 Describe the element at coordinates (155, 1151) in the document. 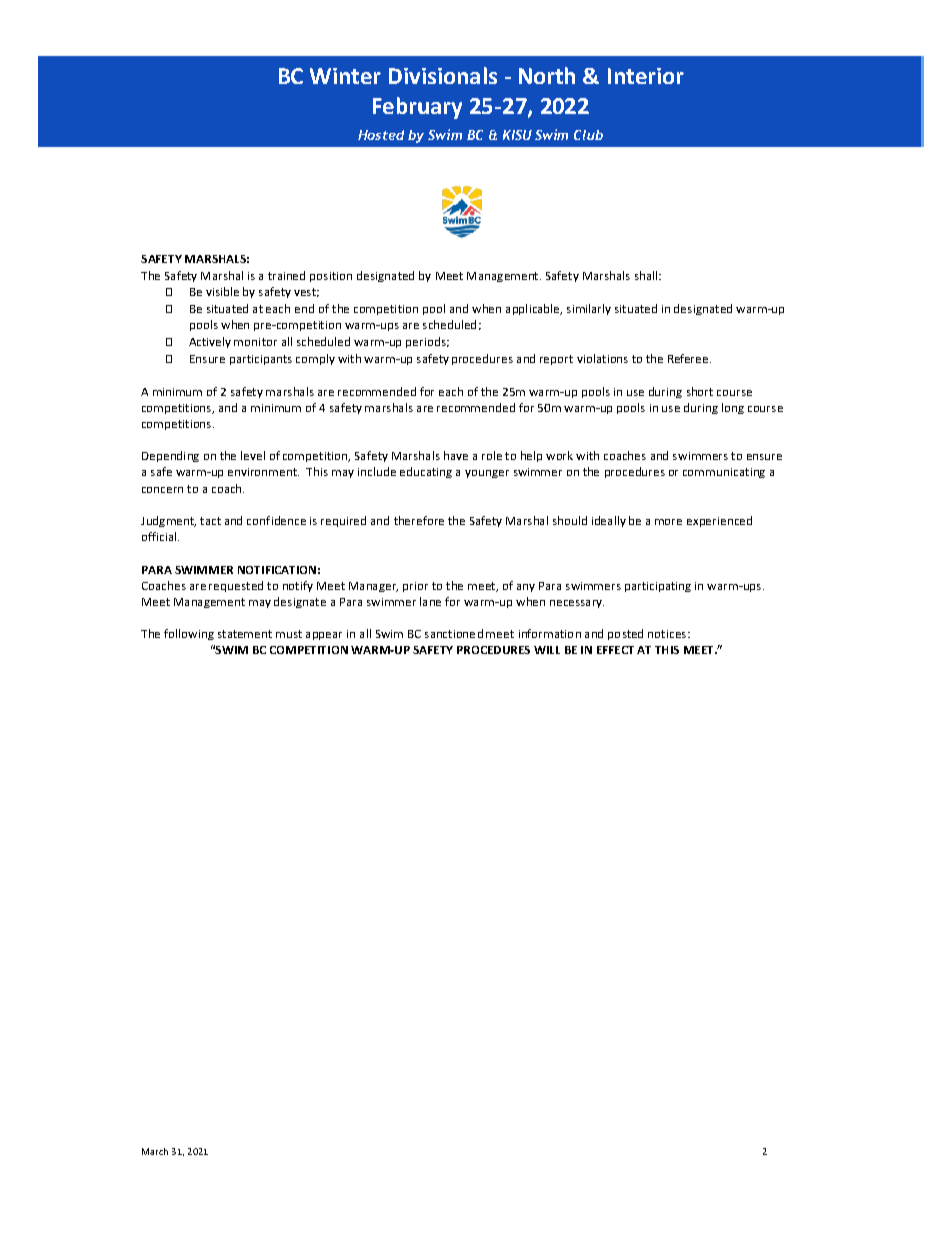

I see `March` at that location.
